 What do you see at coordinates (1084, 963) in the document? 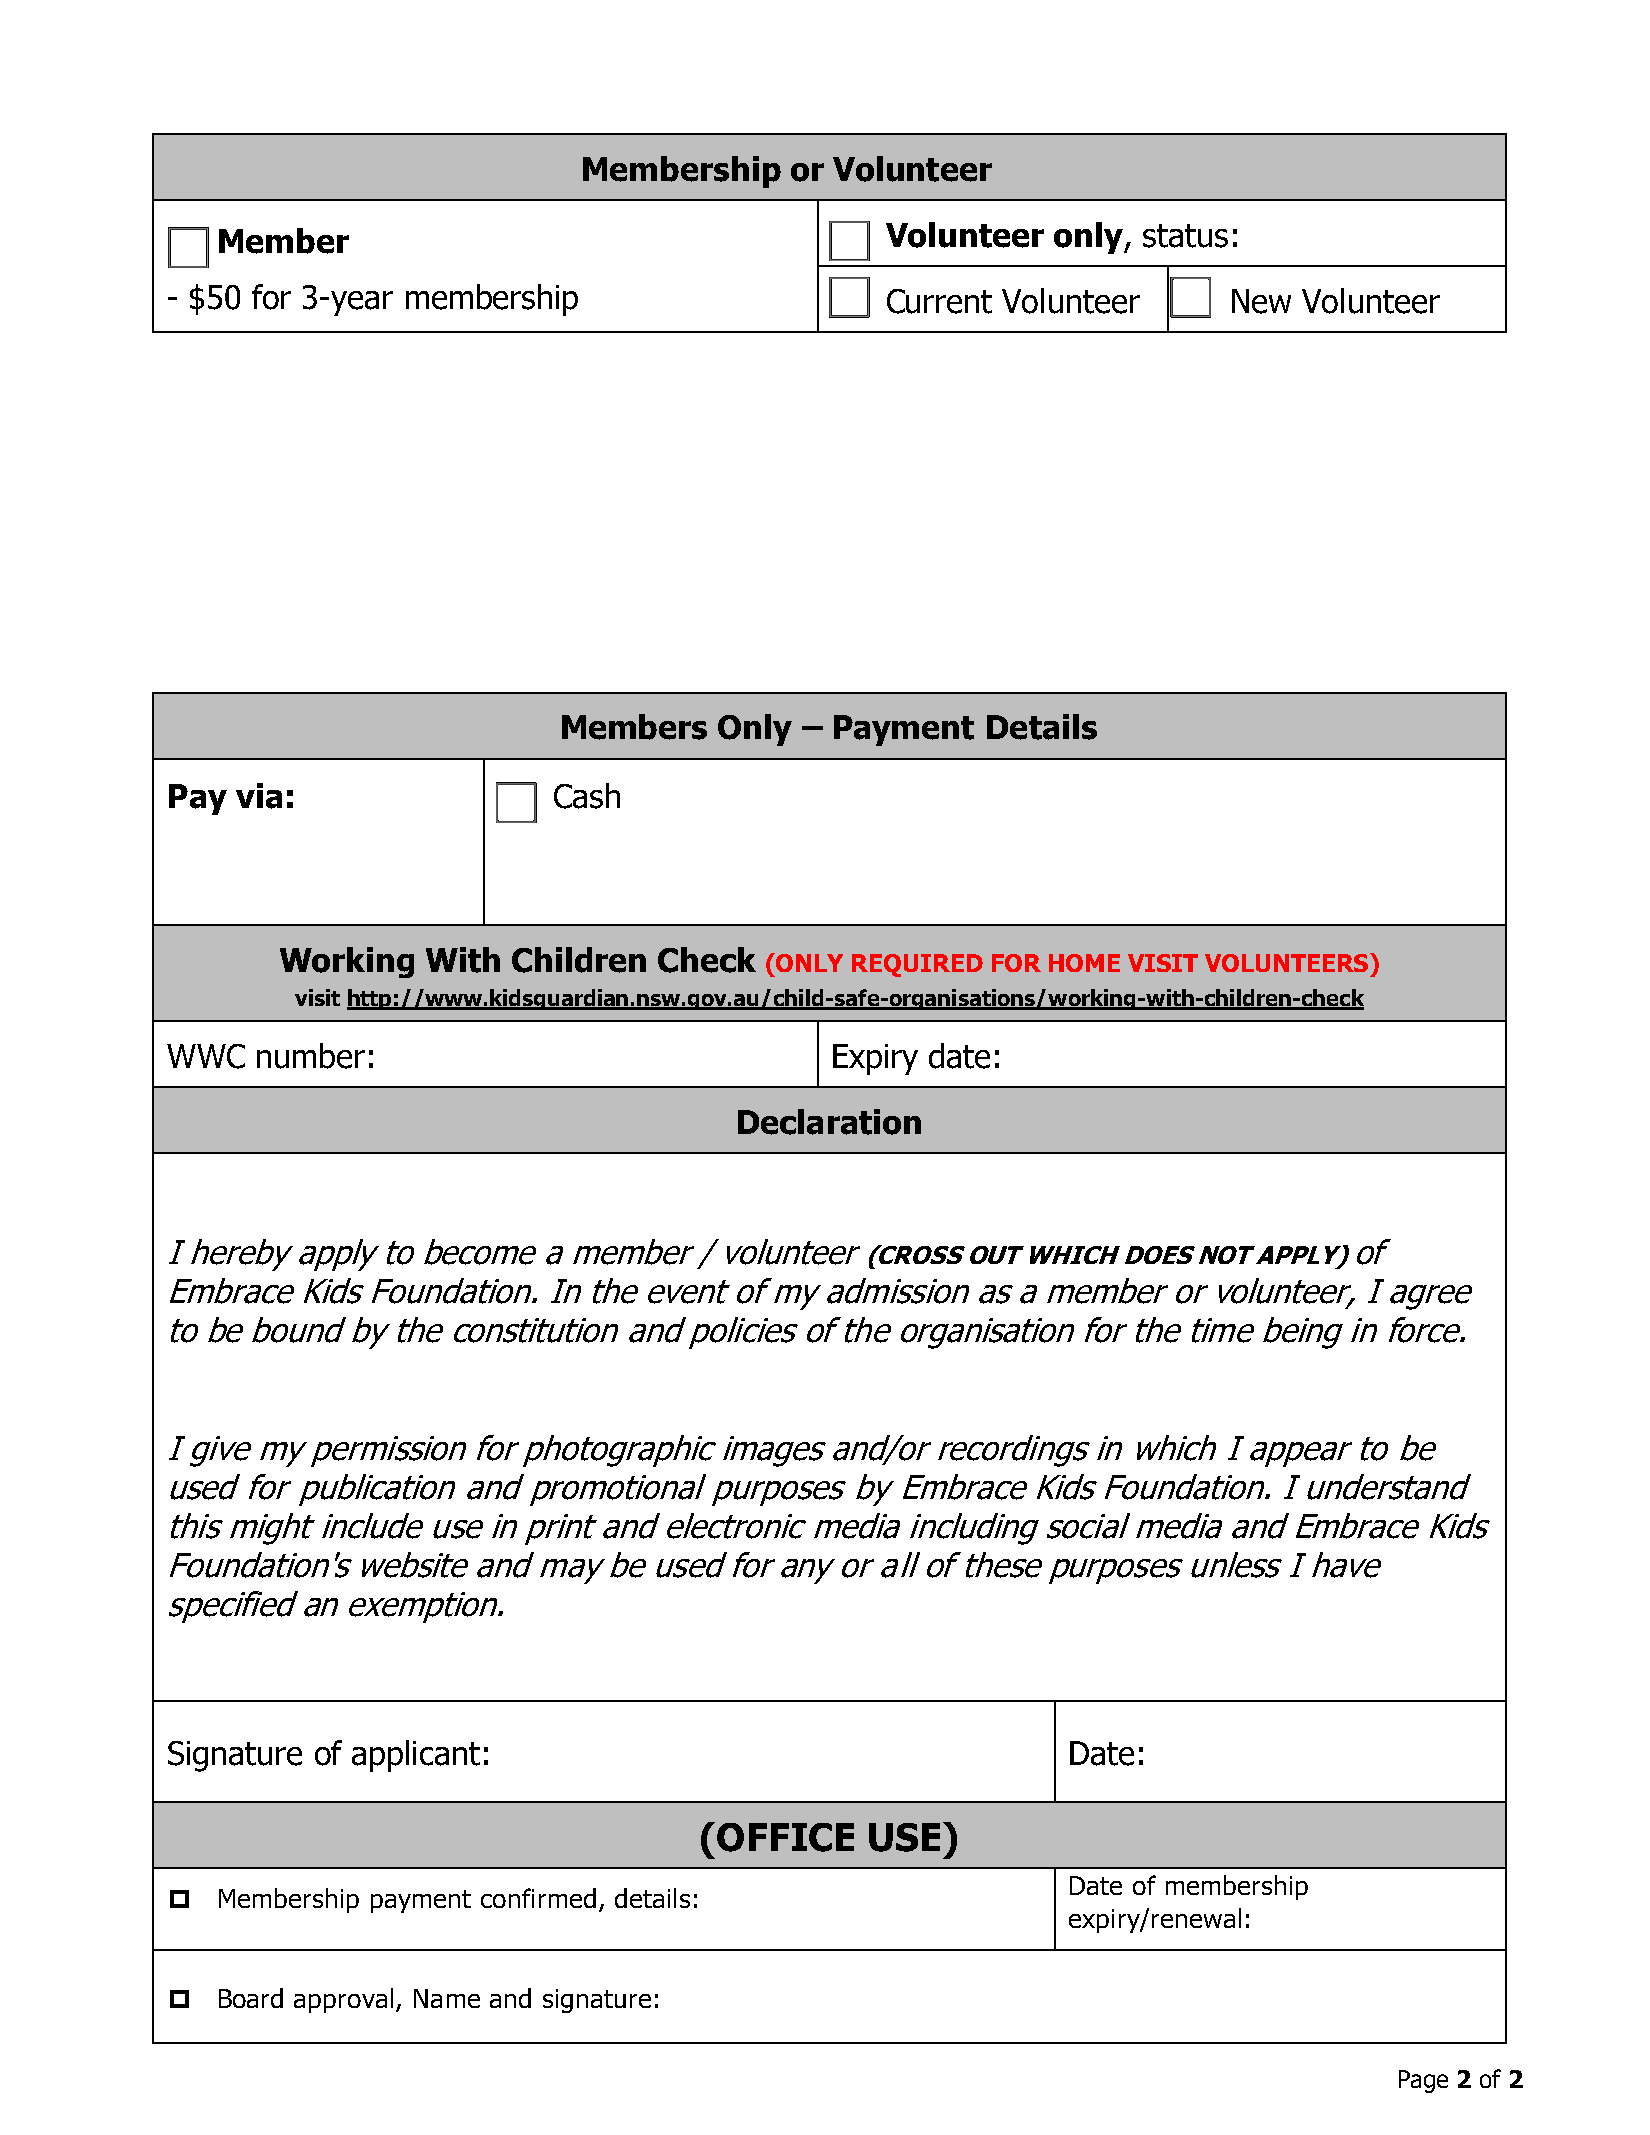
I see `HOME` at bounding box center [1084, 963].
